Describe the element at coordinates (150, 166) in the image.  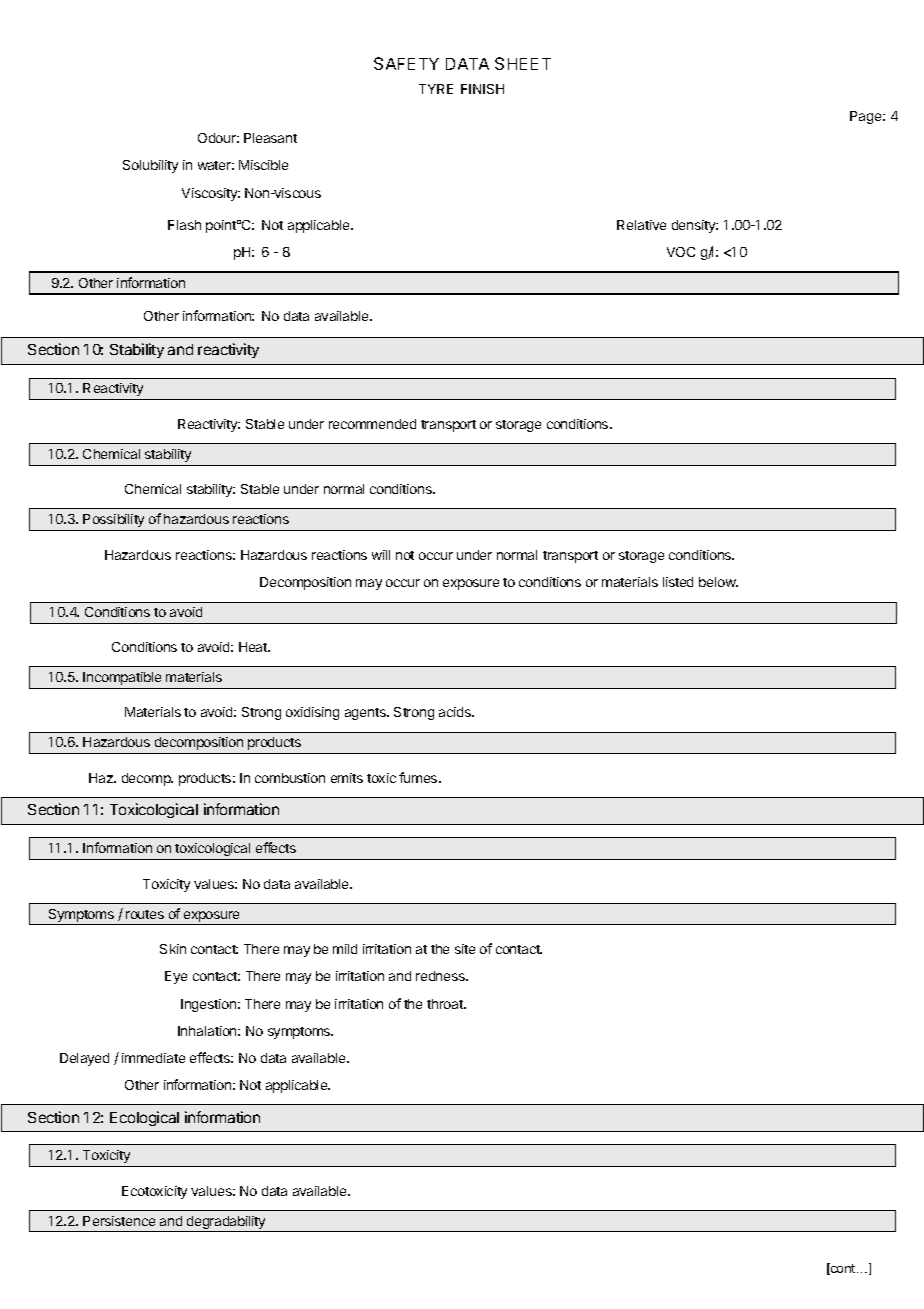
I see `Solubility` at that location.
